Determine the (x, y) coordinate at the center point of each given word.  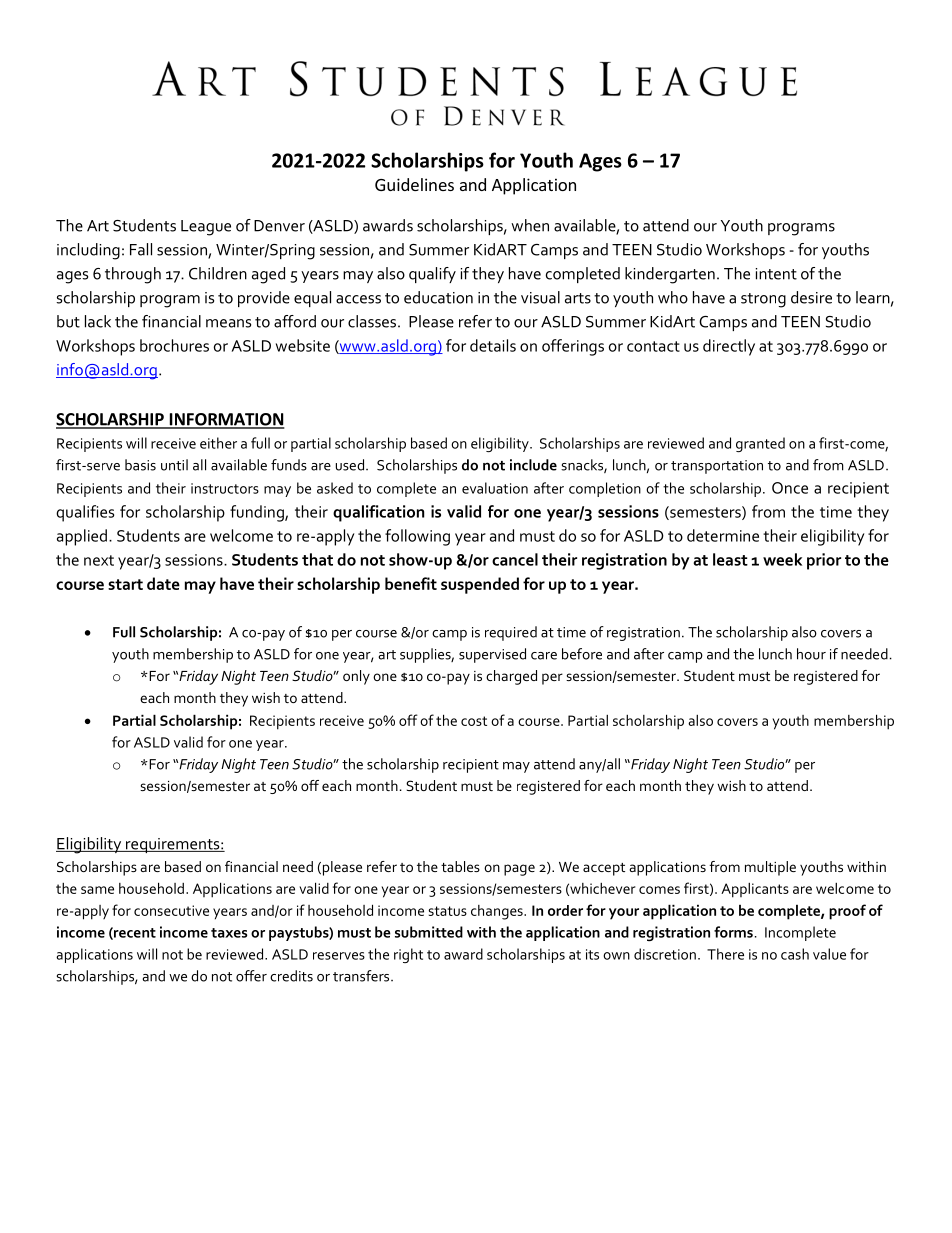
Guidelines (414, 184)
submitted (429, 932)
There (725, 954)
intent (776, 274)
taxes (229, 933)
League (206, 228)
